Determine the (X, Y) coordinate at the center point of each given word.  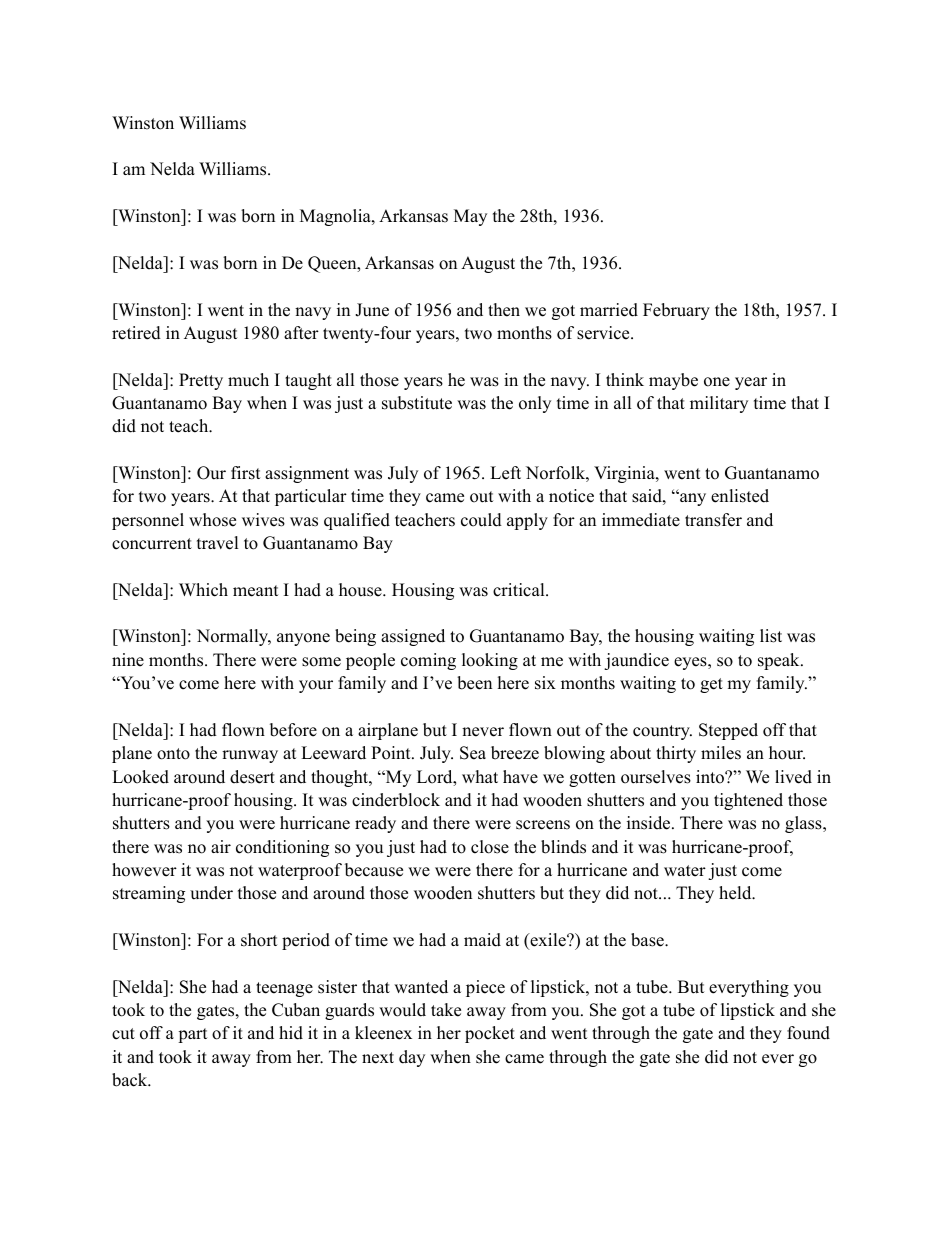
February (676, 311)
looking (490, 661)
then (504, 310)
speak (780, 661)
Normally (234, 637)
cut (123, 1034)
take (446, 1010)
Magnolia (336, 217)
